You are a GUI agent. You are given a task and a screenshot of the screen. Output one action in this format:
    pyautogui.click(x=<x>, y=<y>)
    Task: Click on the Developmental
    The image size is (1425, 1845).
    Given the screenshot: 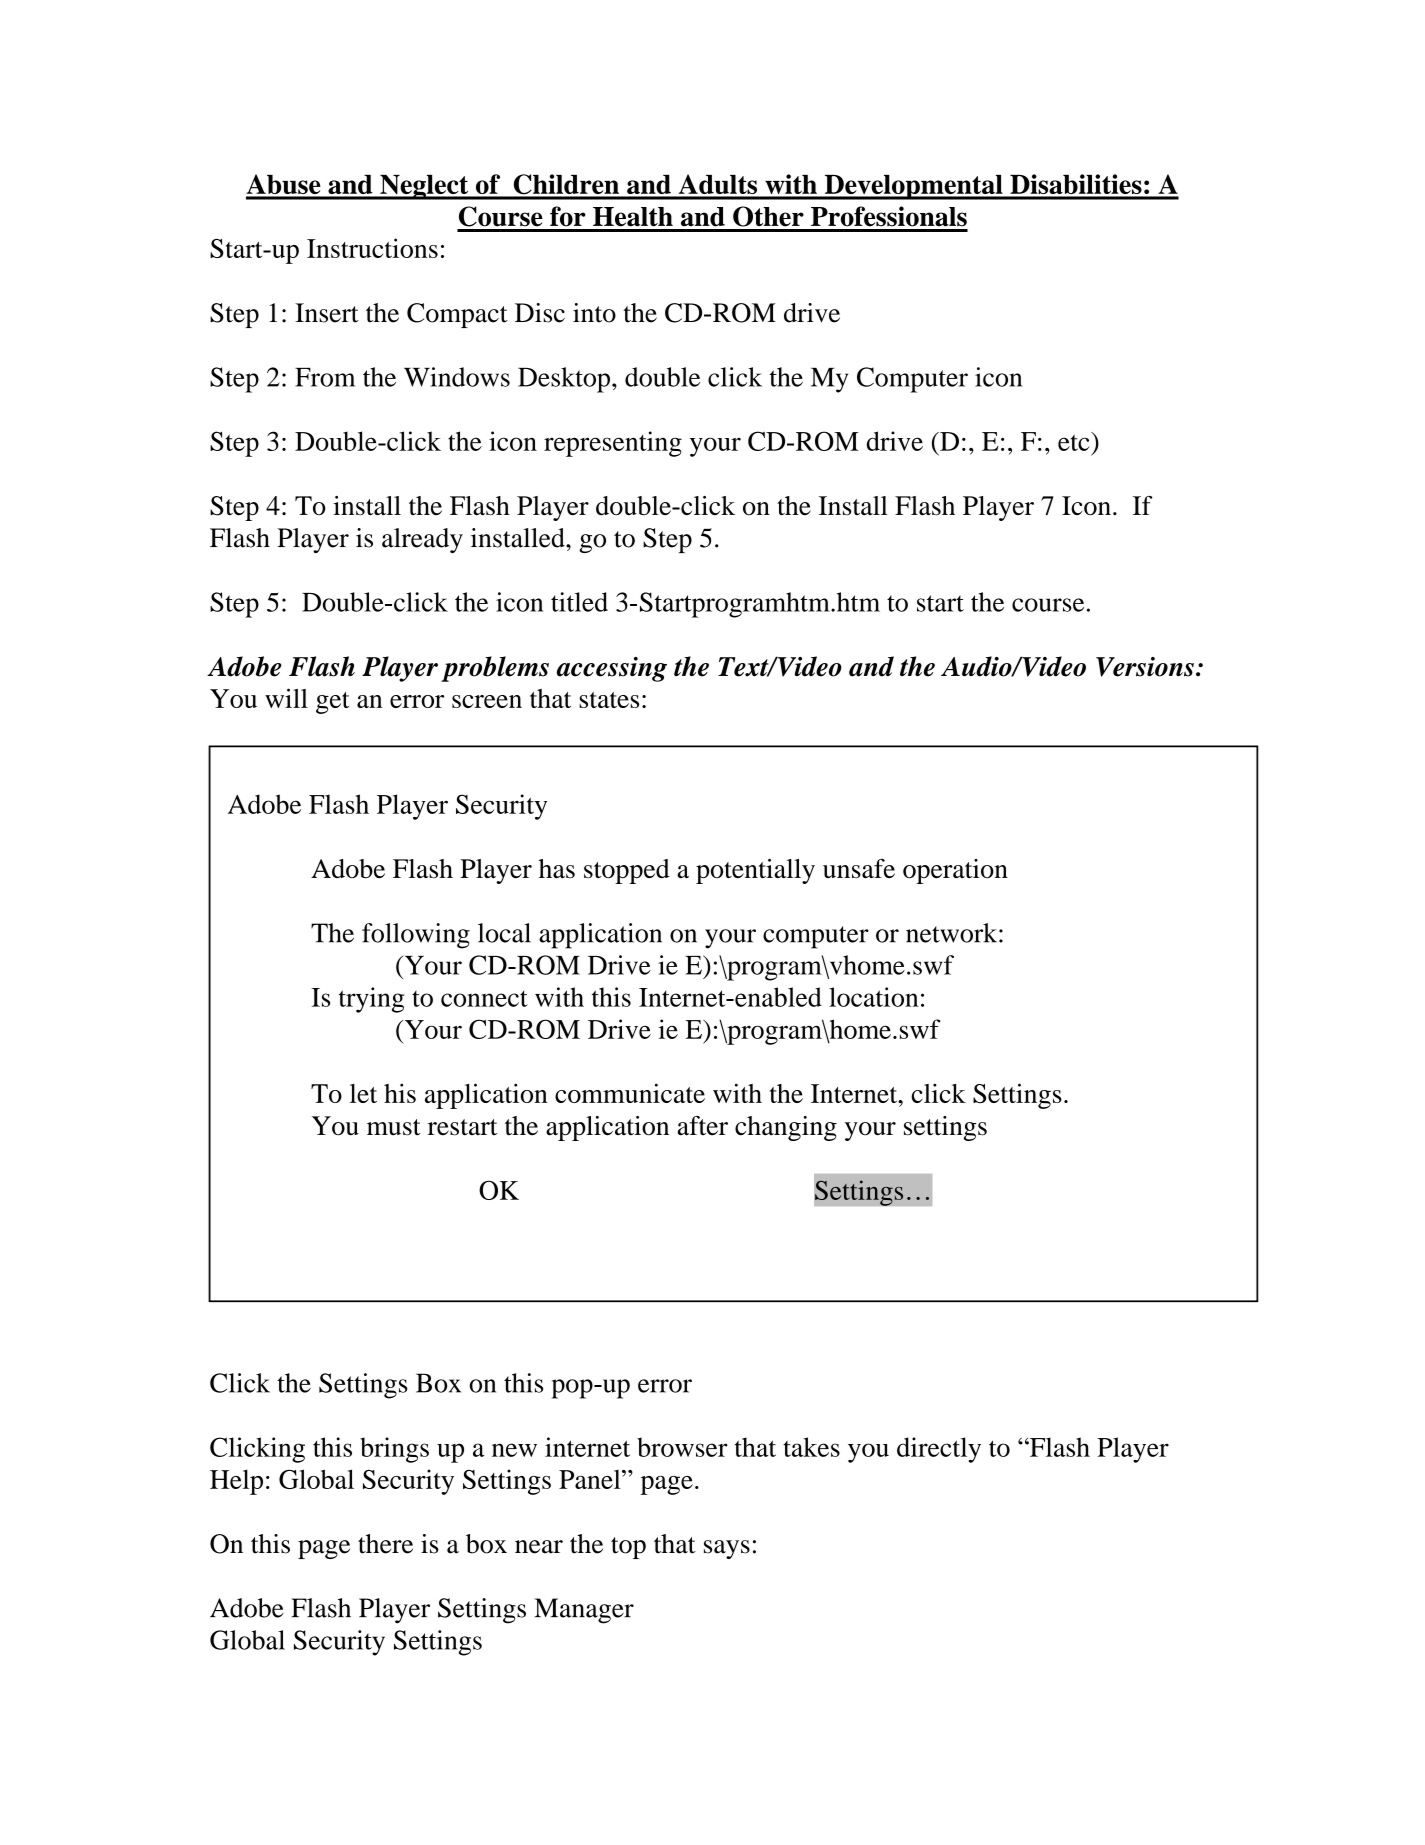 What is the action you would take?
    pyautogui.click(x=913, y=187)
